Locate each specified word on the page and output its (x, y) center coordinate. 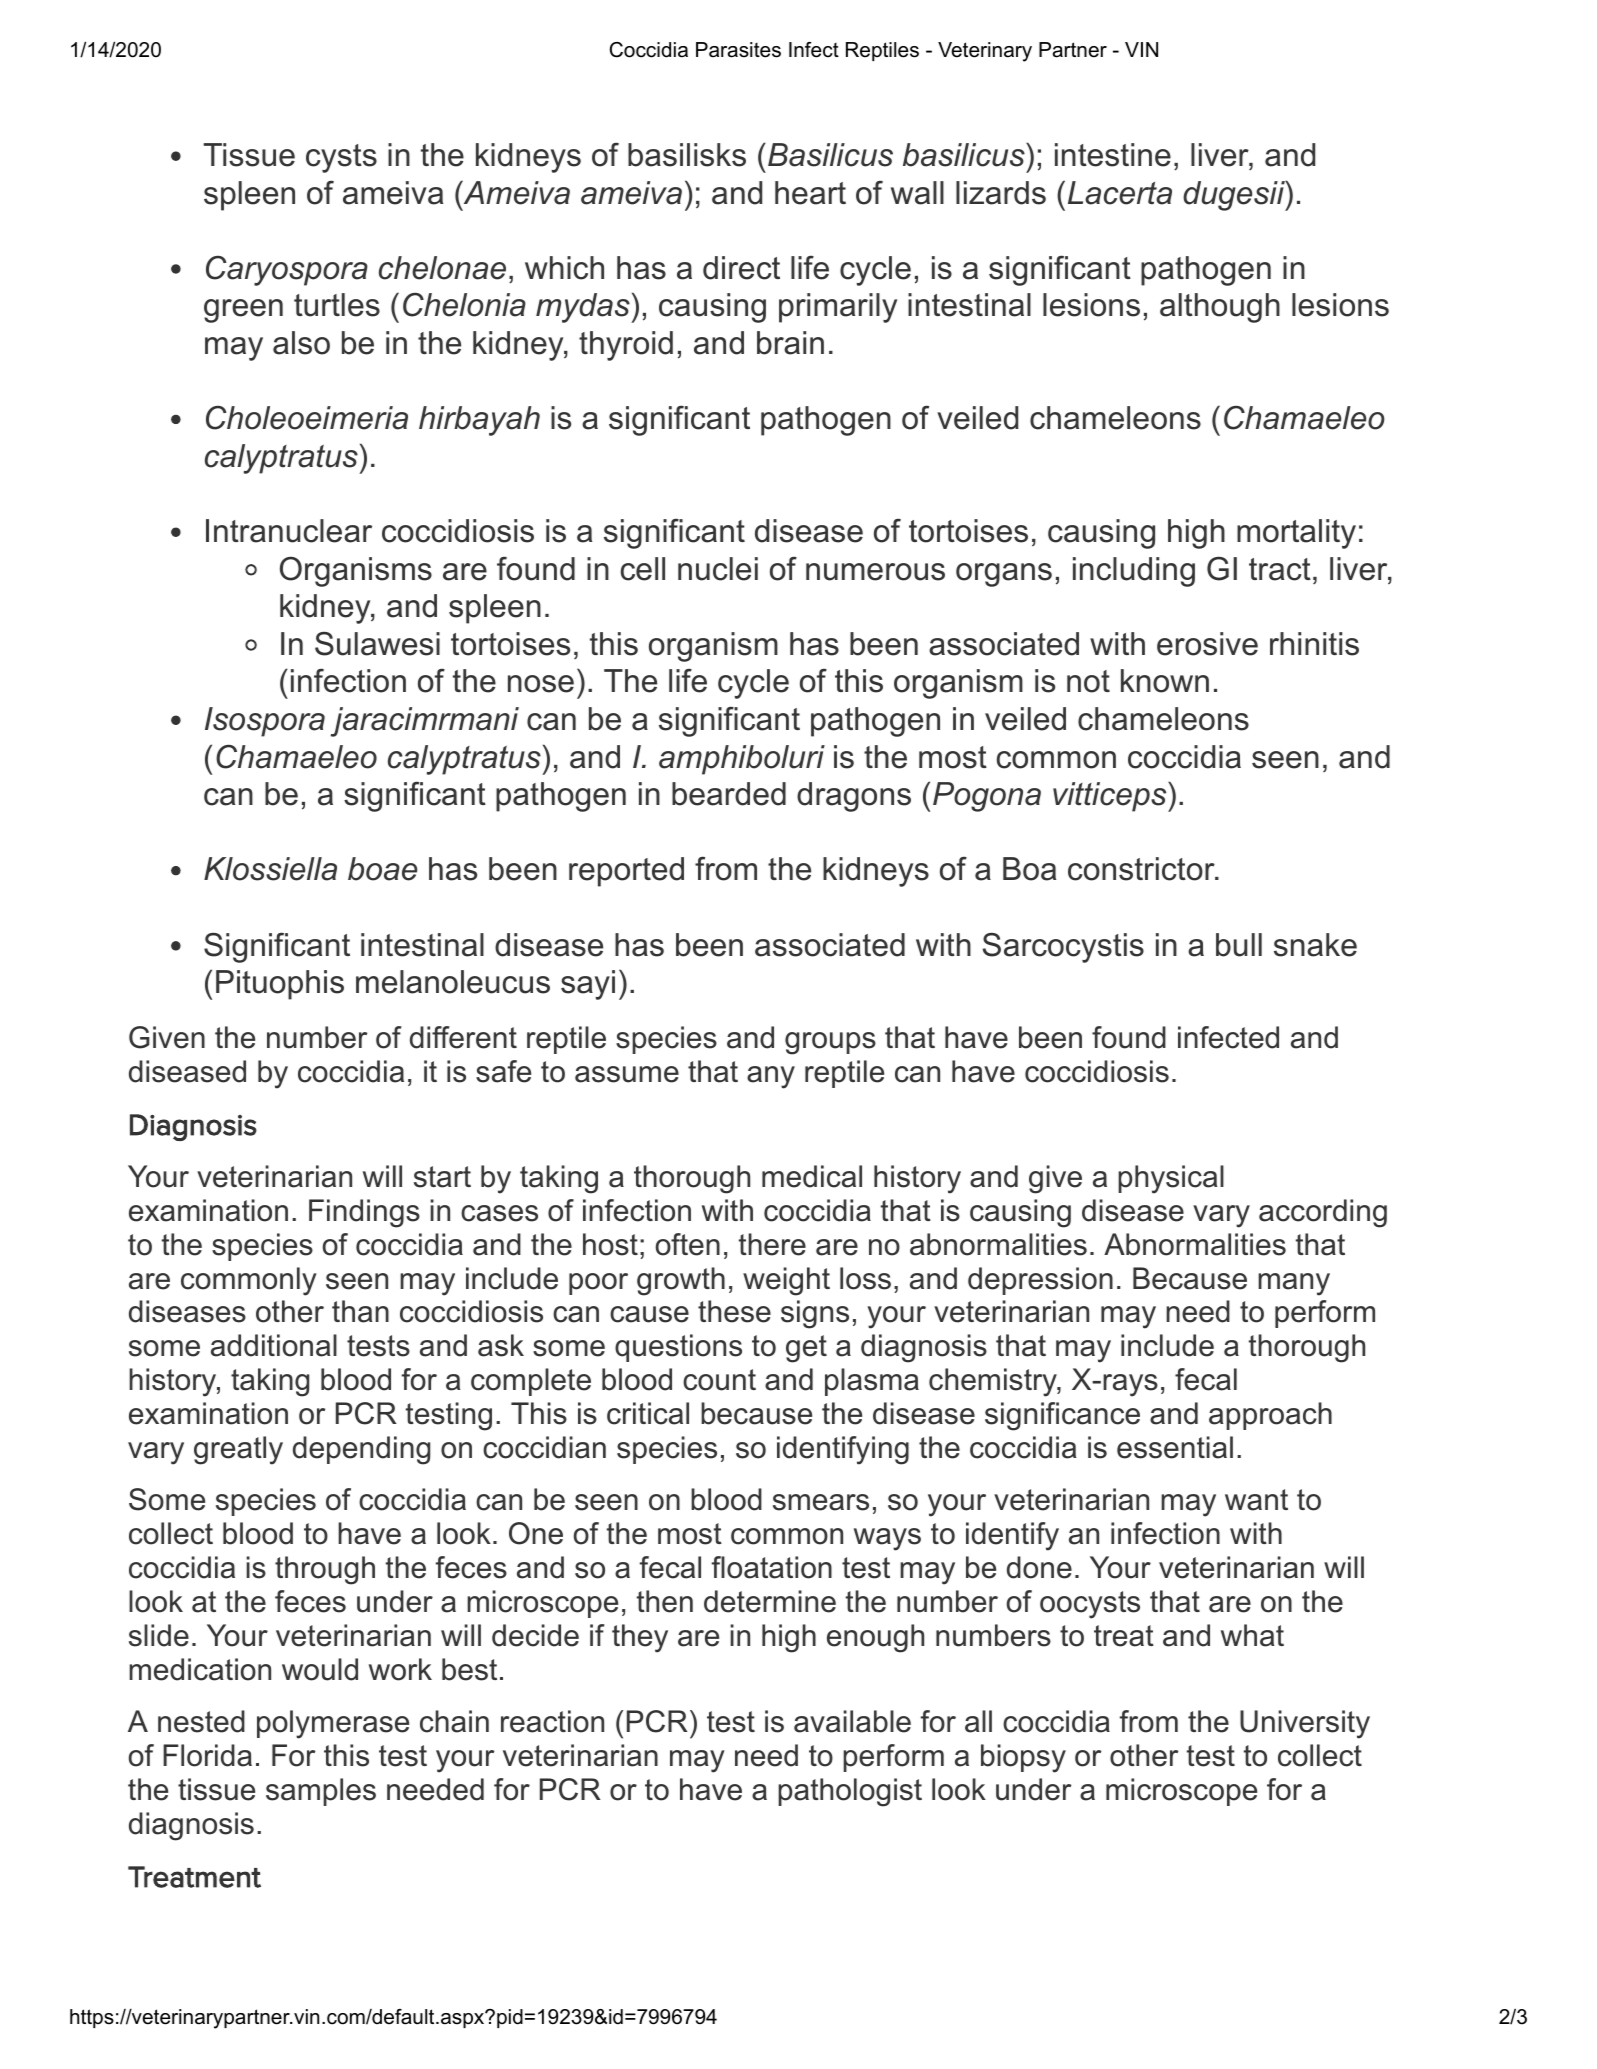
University (1305, 1724)
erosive (1207, 644)
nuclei (718, 569)
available (852, 1721)
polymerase (333, 1724)
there (772, 1244)
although (1220, 308)
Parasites (738, 50)
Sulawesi (377, 644)
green (243, 311)
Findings (364, 1213)
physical (1171, 1179)
